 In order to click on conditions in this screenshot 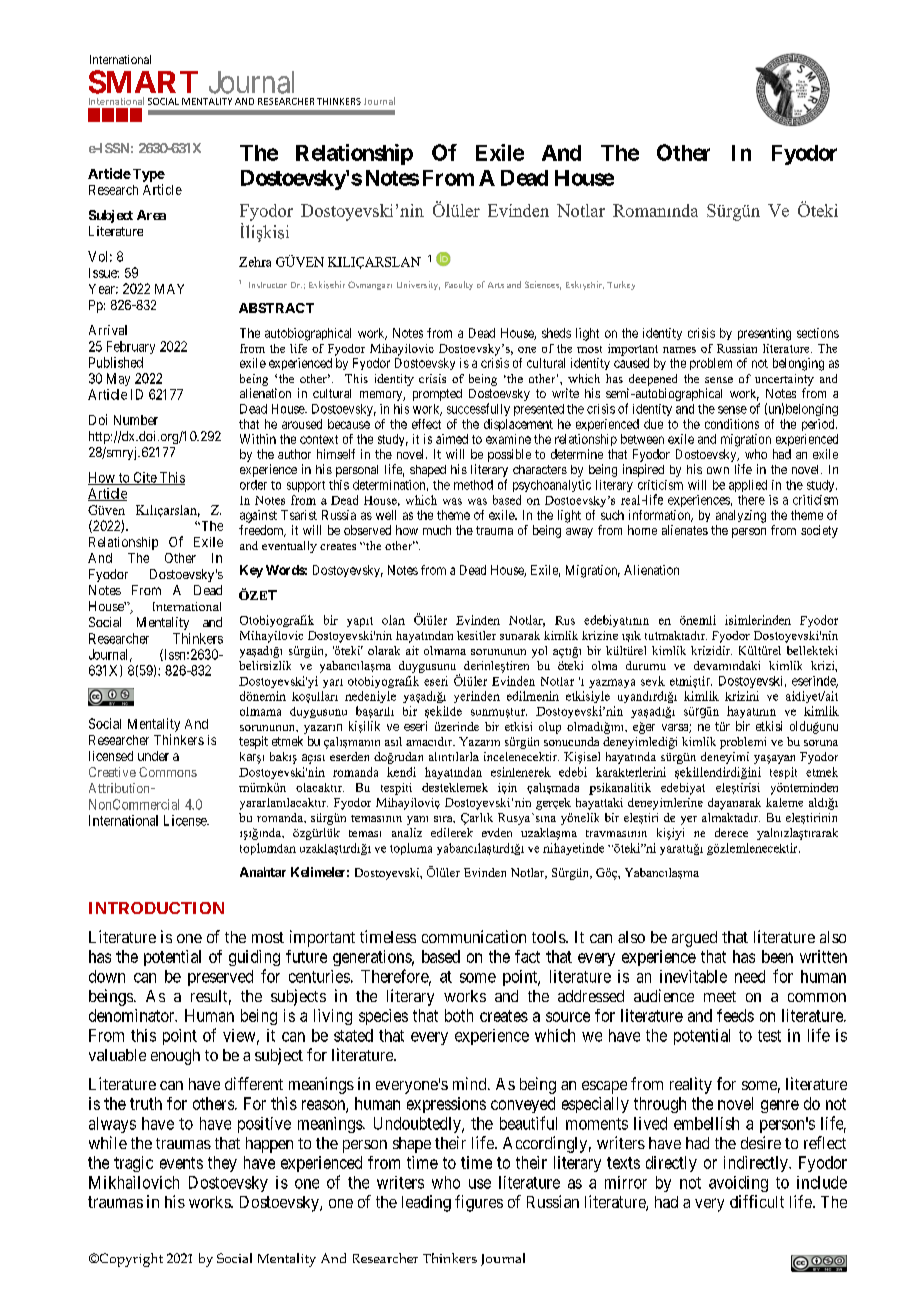, I will do `click(732, 424)`.
